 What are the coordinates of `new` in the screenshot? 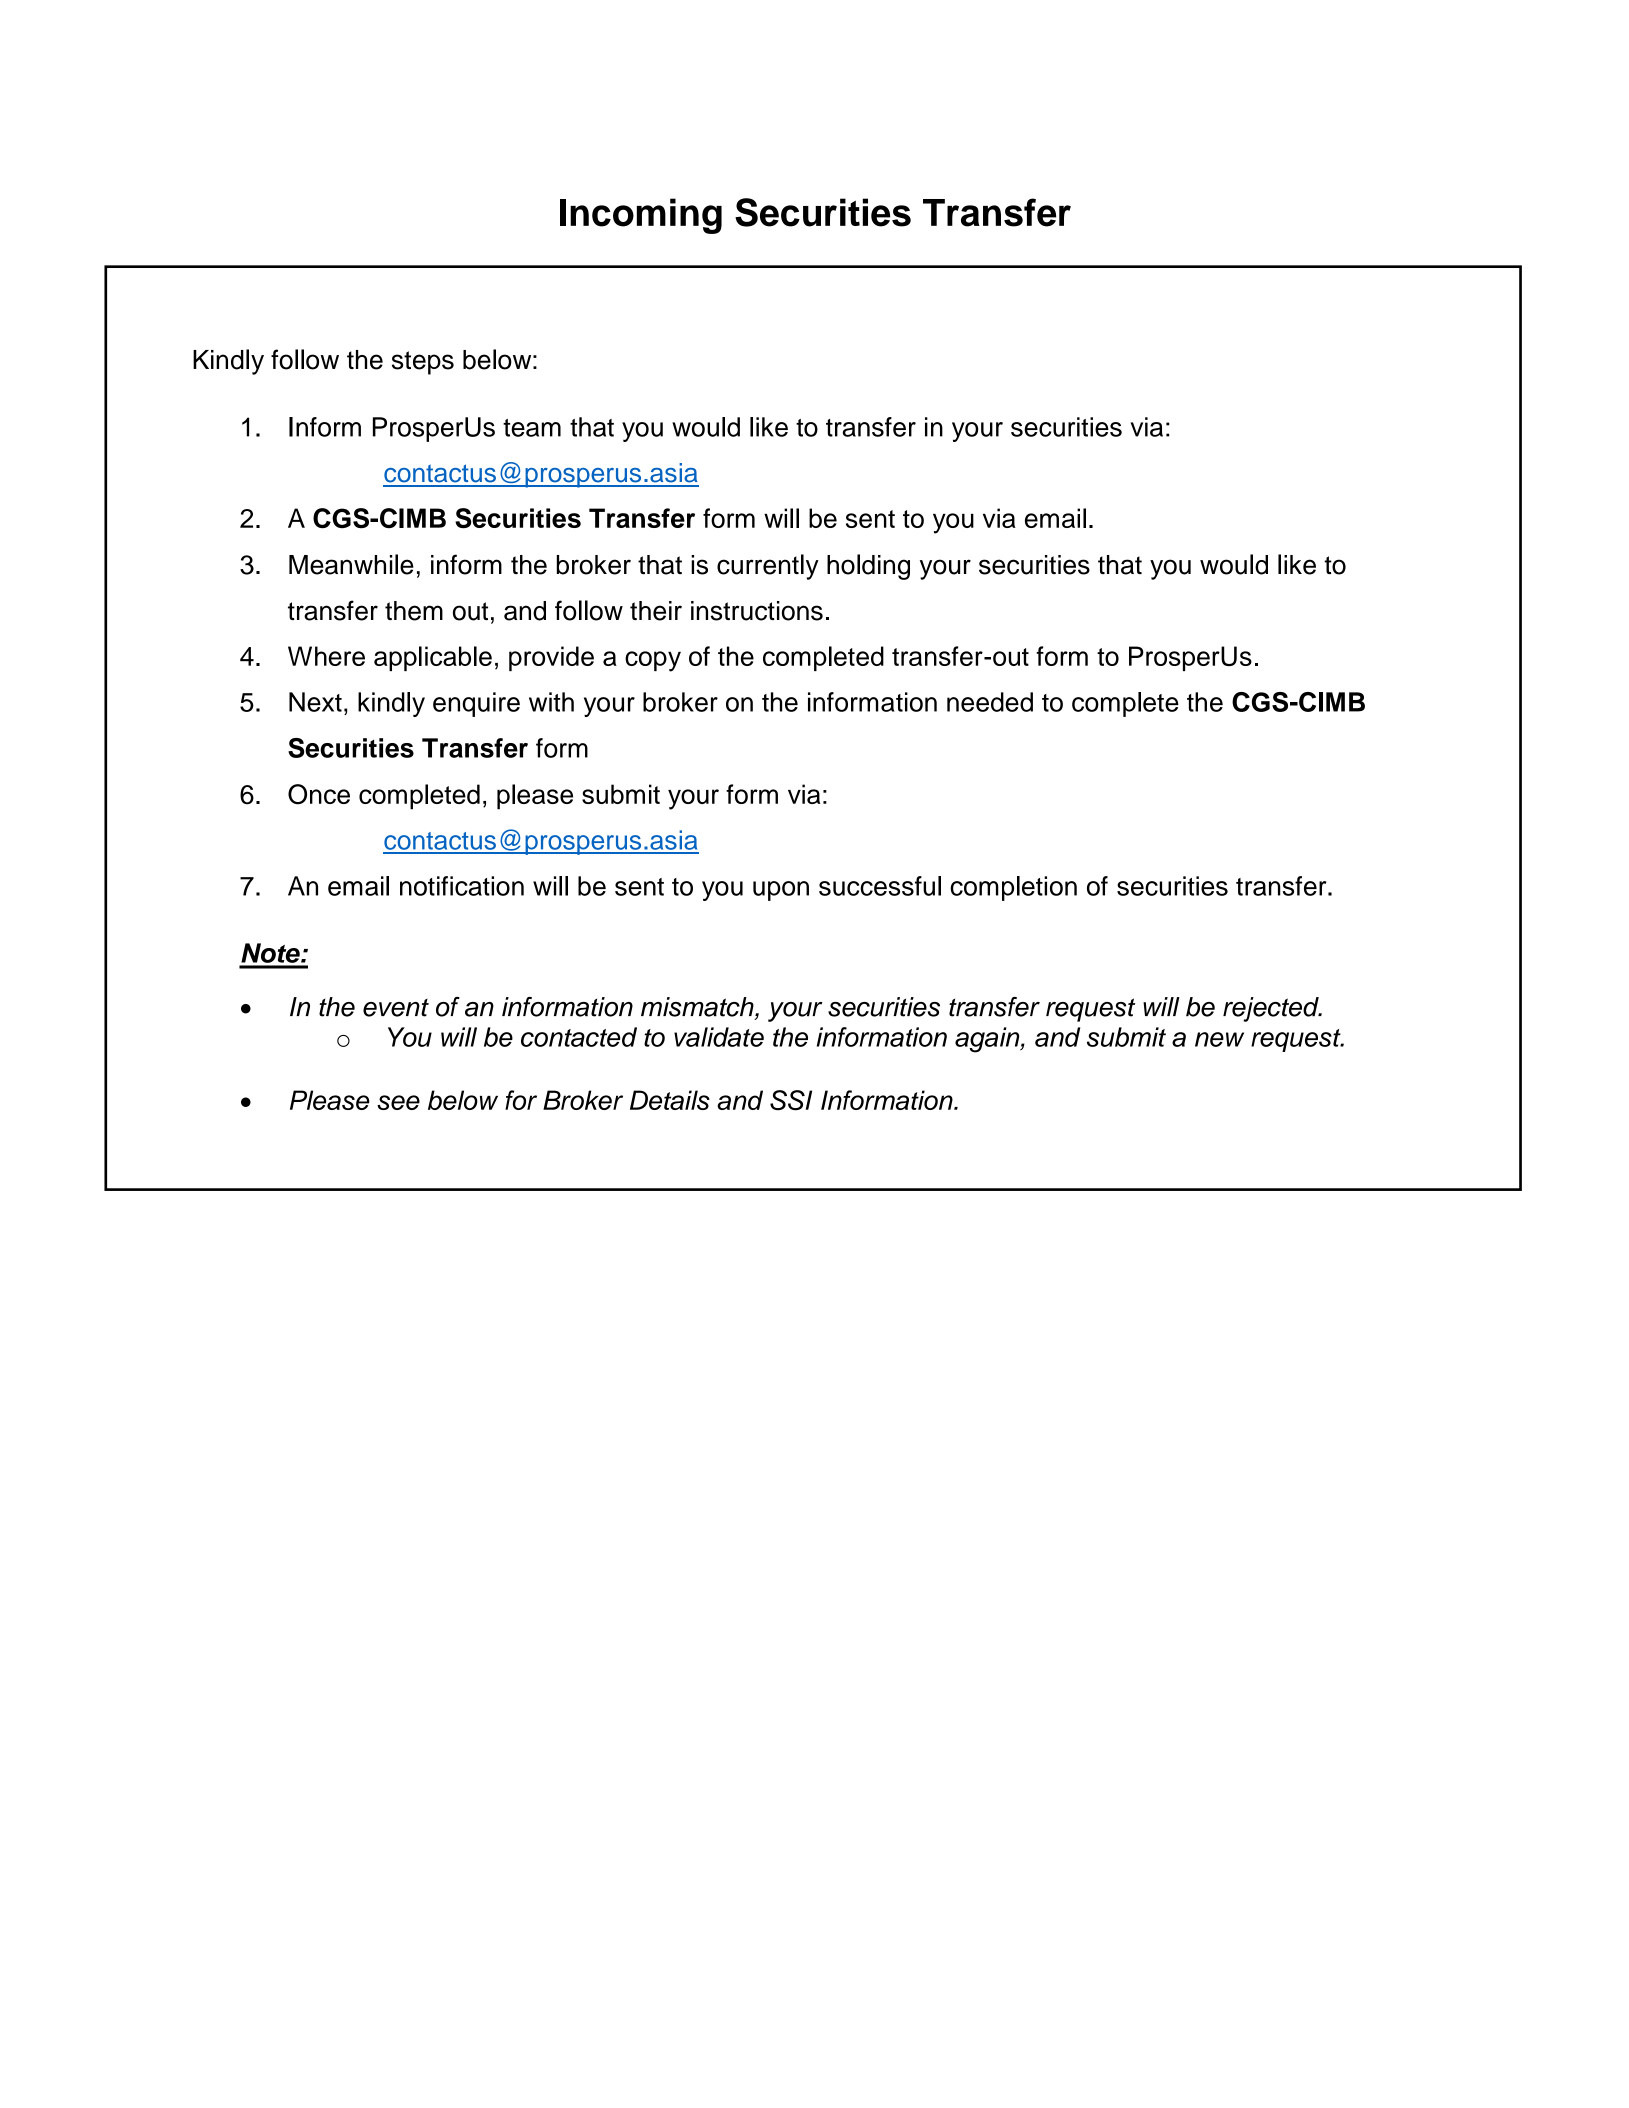 It's located at (1219, 1039).
